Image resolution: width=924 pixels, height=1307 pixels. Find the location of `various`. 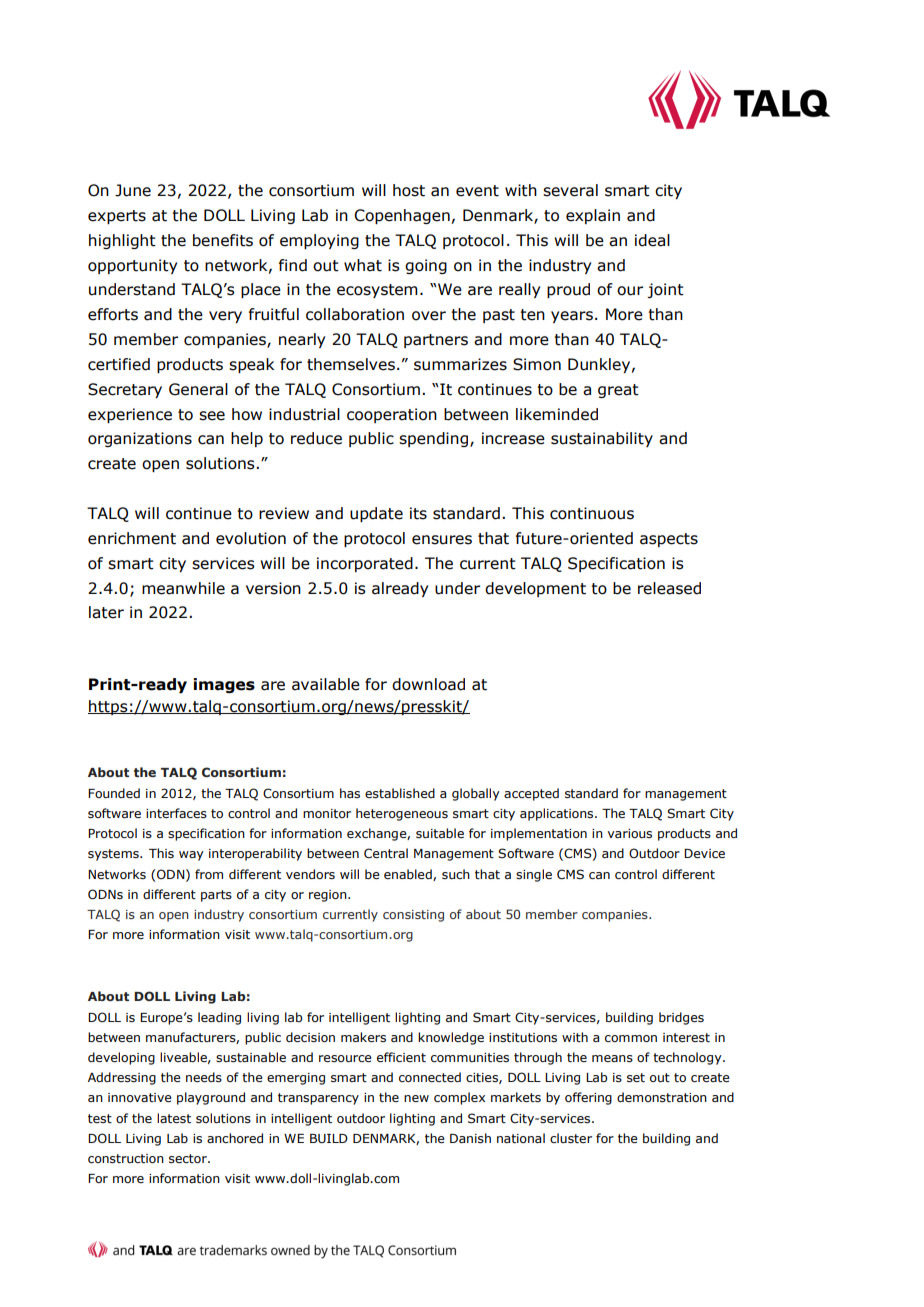

various is located at coordinates (630, 833).
